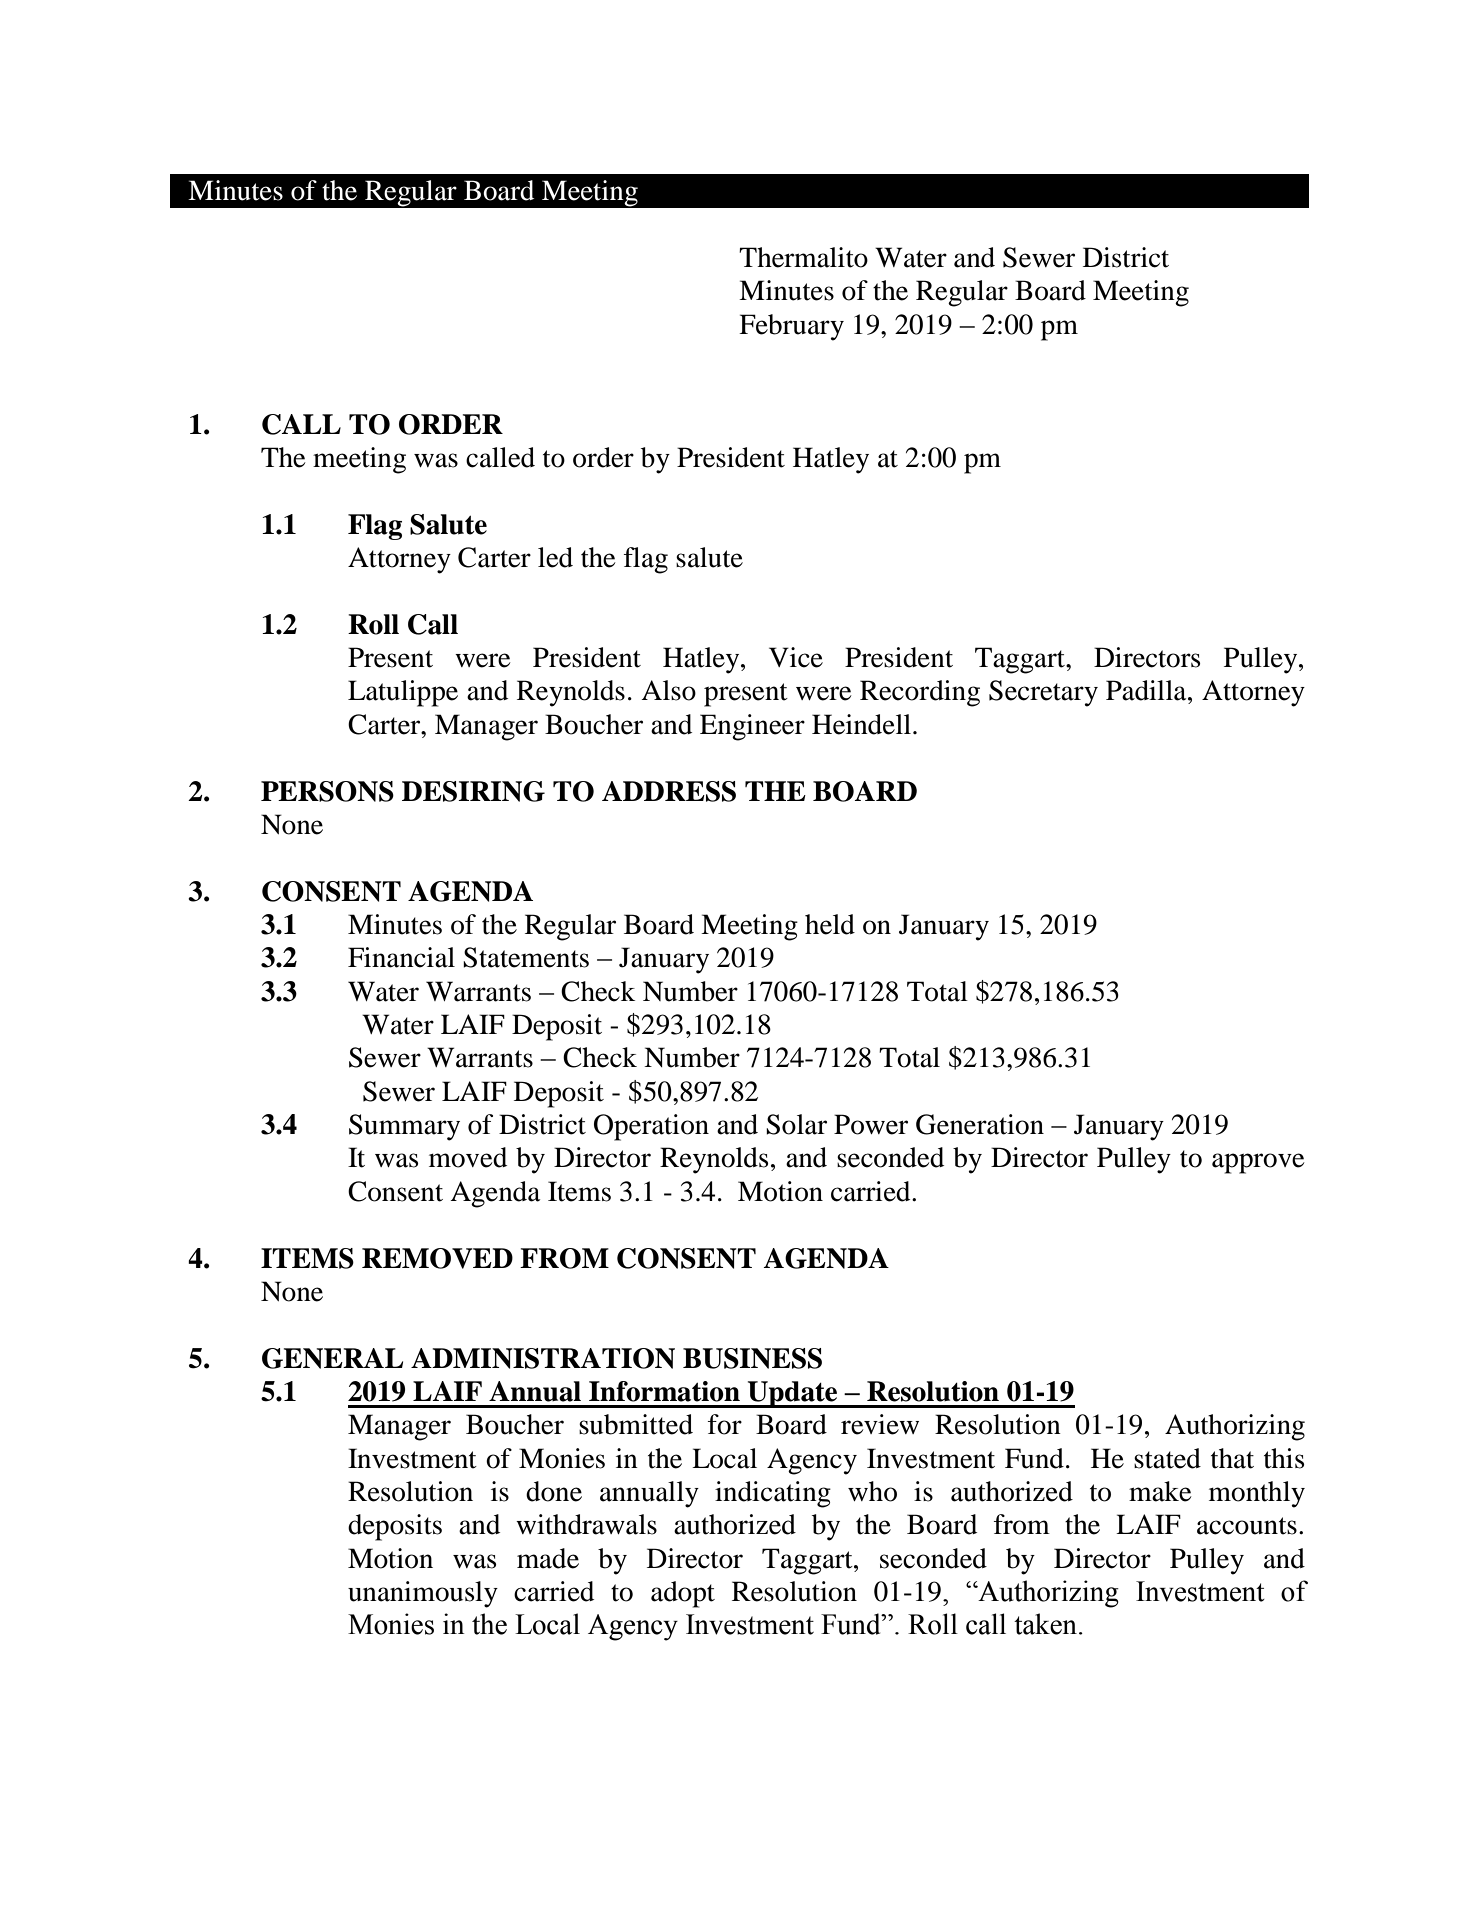  Describe the element at coordinates (401, 957) in the screenshot. I see `Financial` at that location.
